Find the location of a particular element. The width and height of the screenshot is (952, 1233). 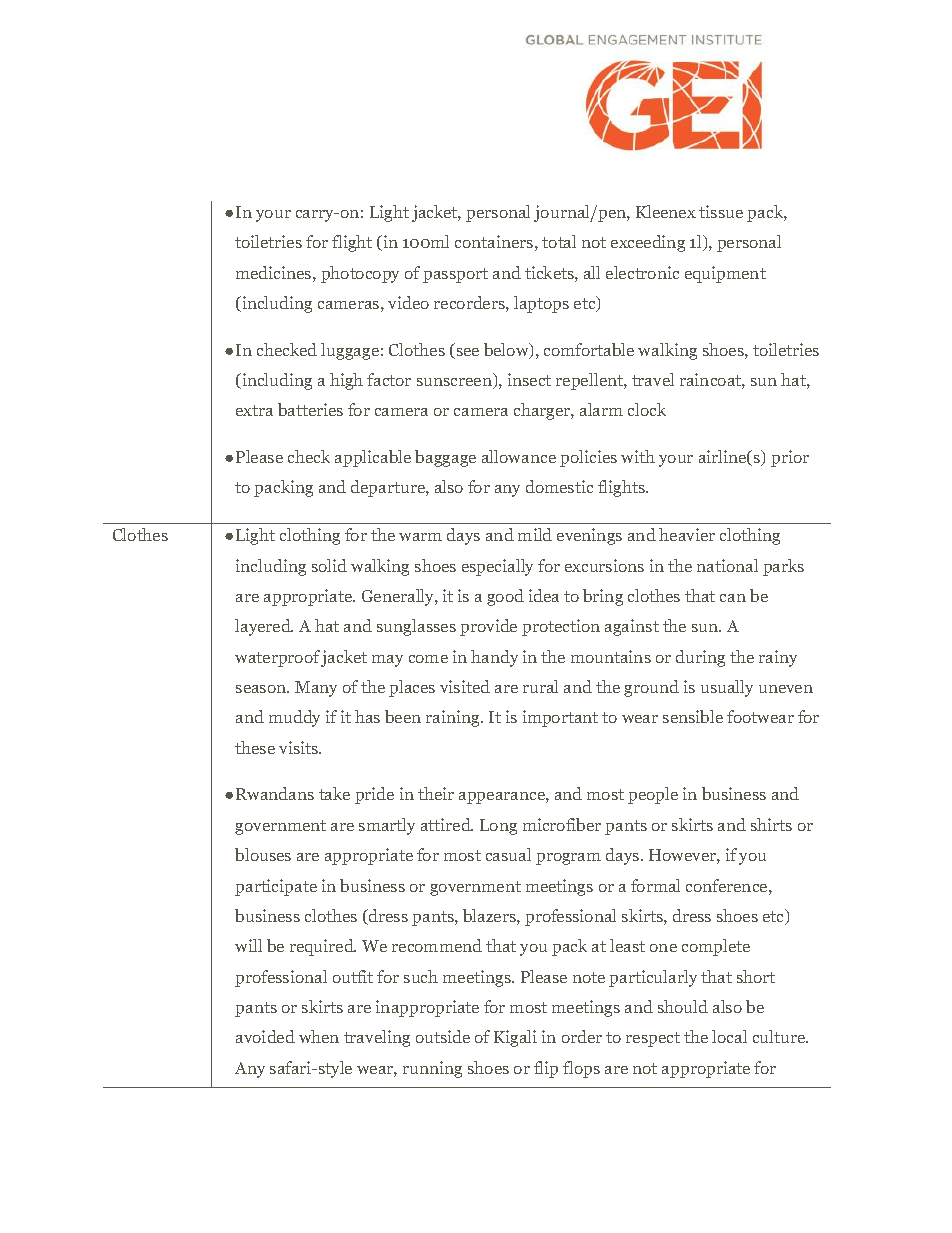

when is located at coordinates (319, 1036).
